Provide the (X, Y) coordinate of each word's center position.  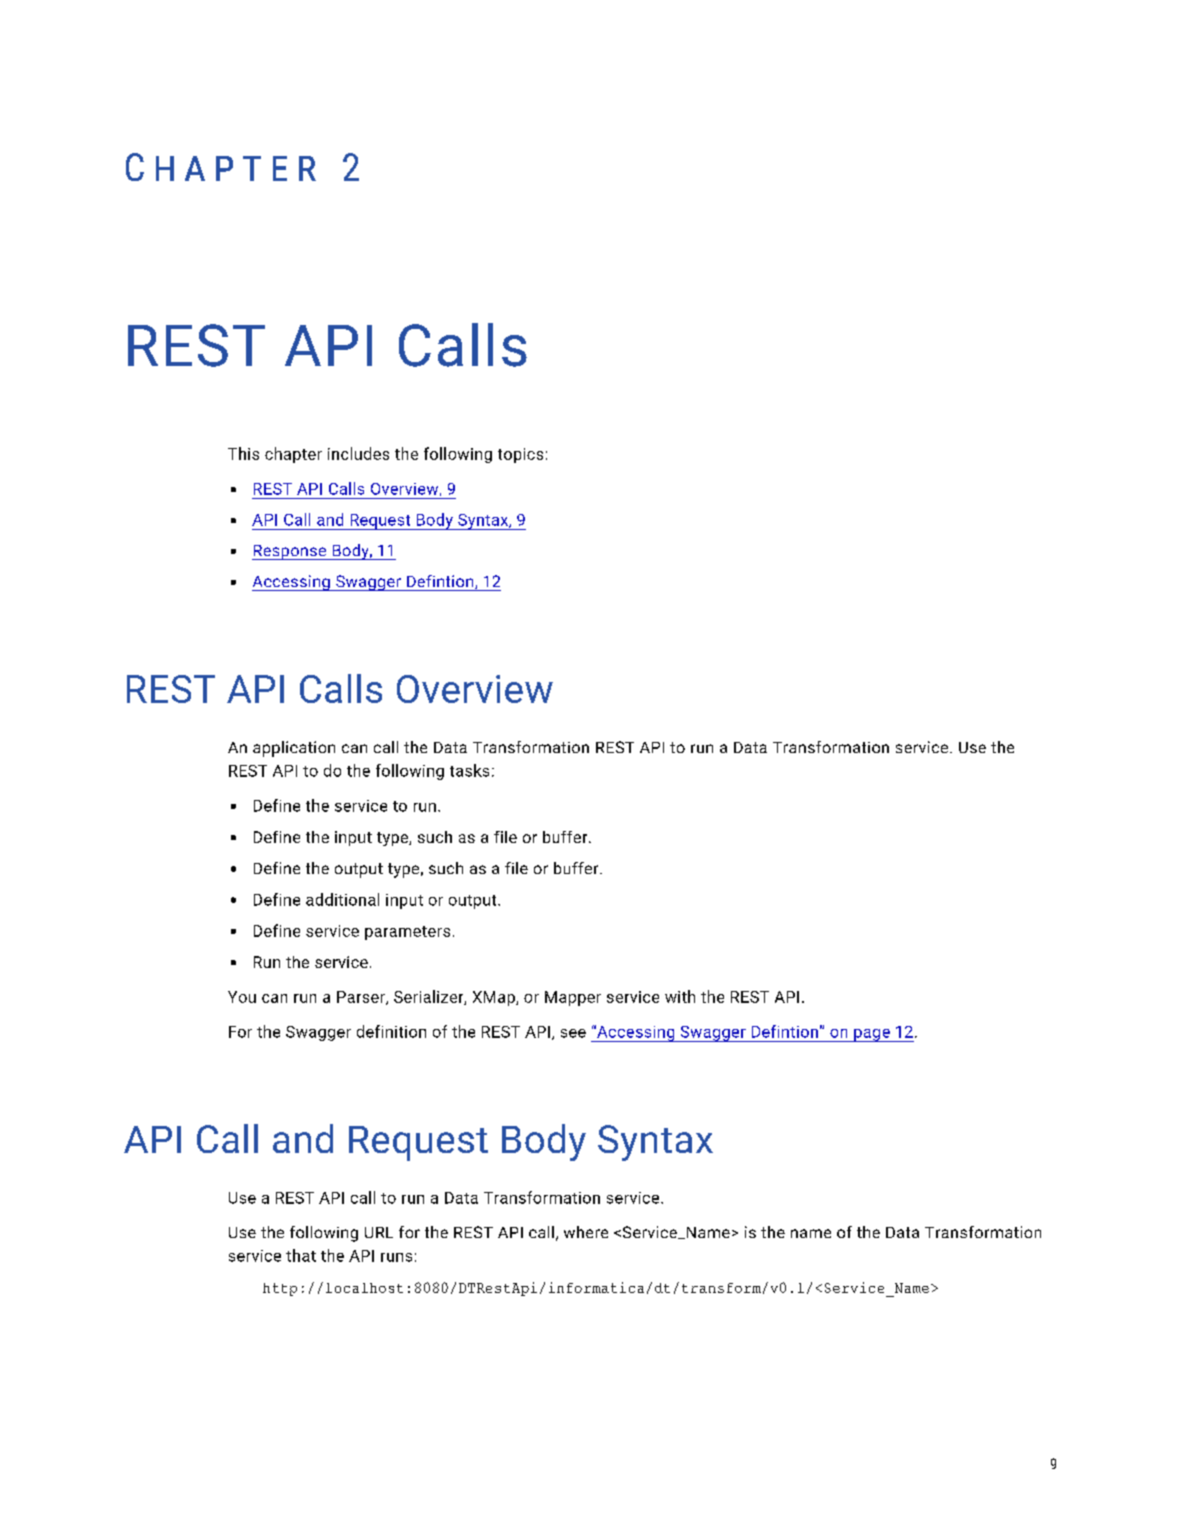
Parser (362, 998)
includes (358, 453)
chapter (293, 455)
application (294, 749)
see (573, 1033)
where (586, 1232)
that (301, 1255)
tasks (469, 770)
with (680, 996)
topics (520, 455)
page (872, 1035)
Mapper (573, 998)
